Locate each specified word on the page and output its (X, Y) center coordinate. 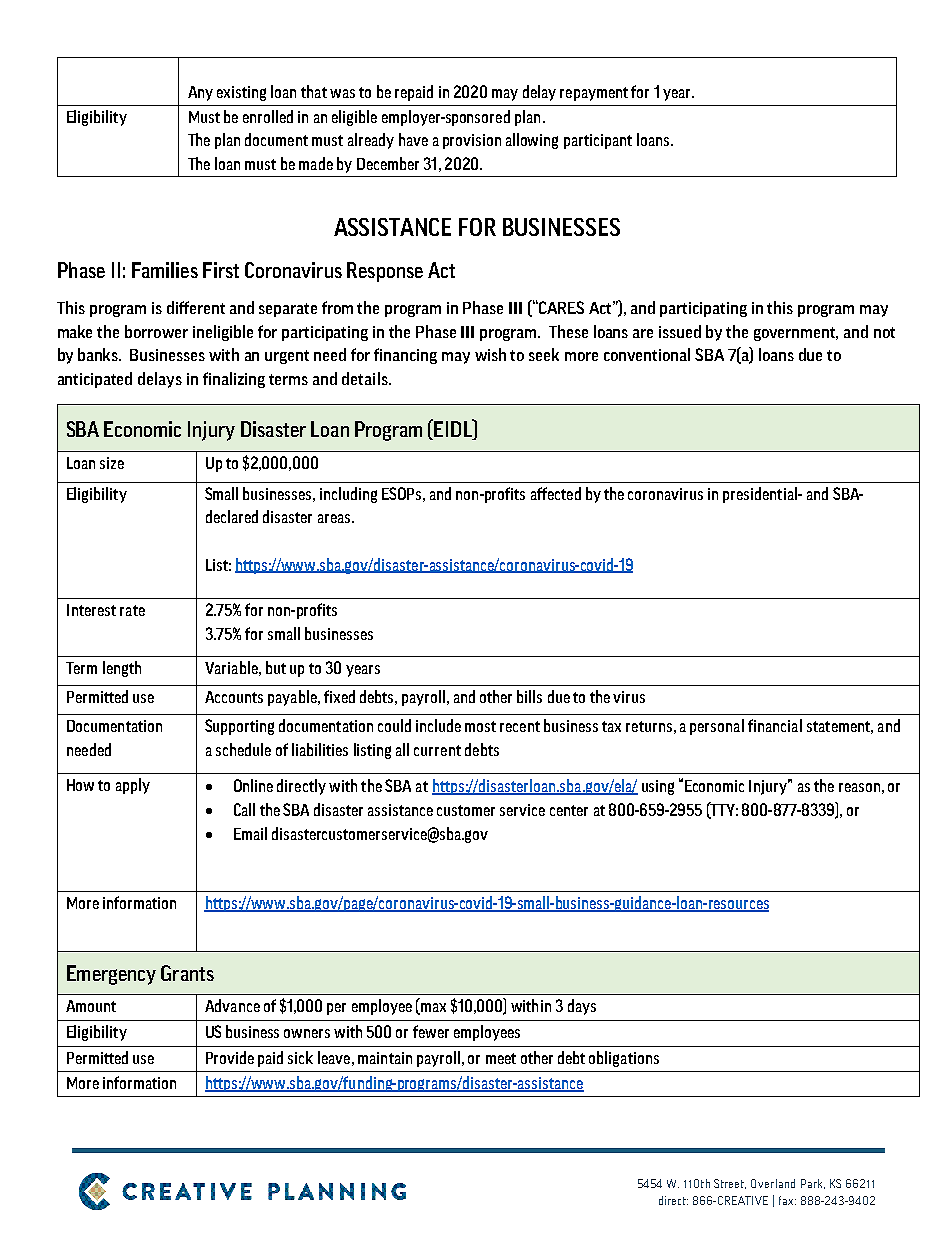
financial (775, 725)
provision (472, 141)
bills (529, 696)
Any (200, 93)
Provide (230, 1057)
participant (598, 141)
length (122, 669)
